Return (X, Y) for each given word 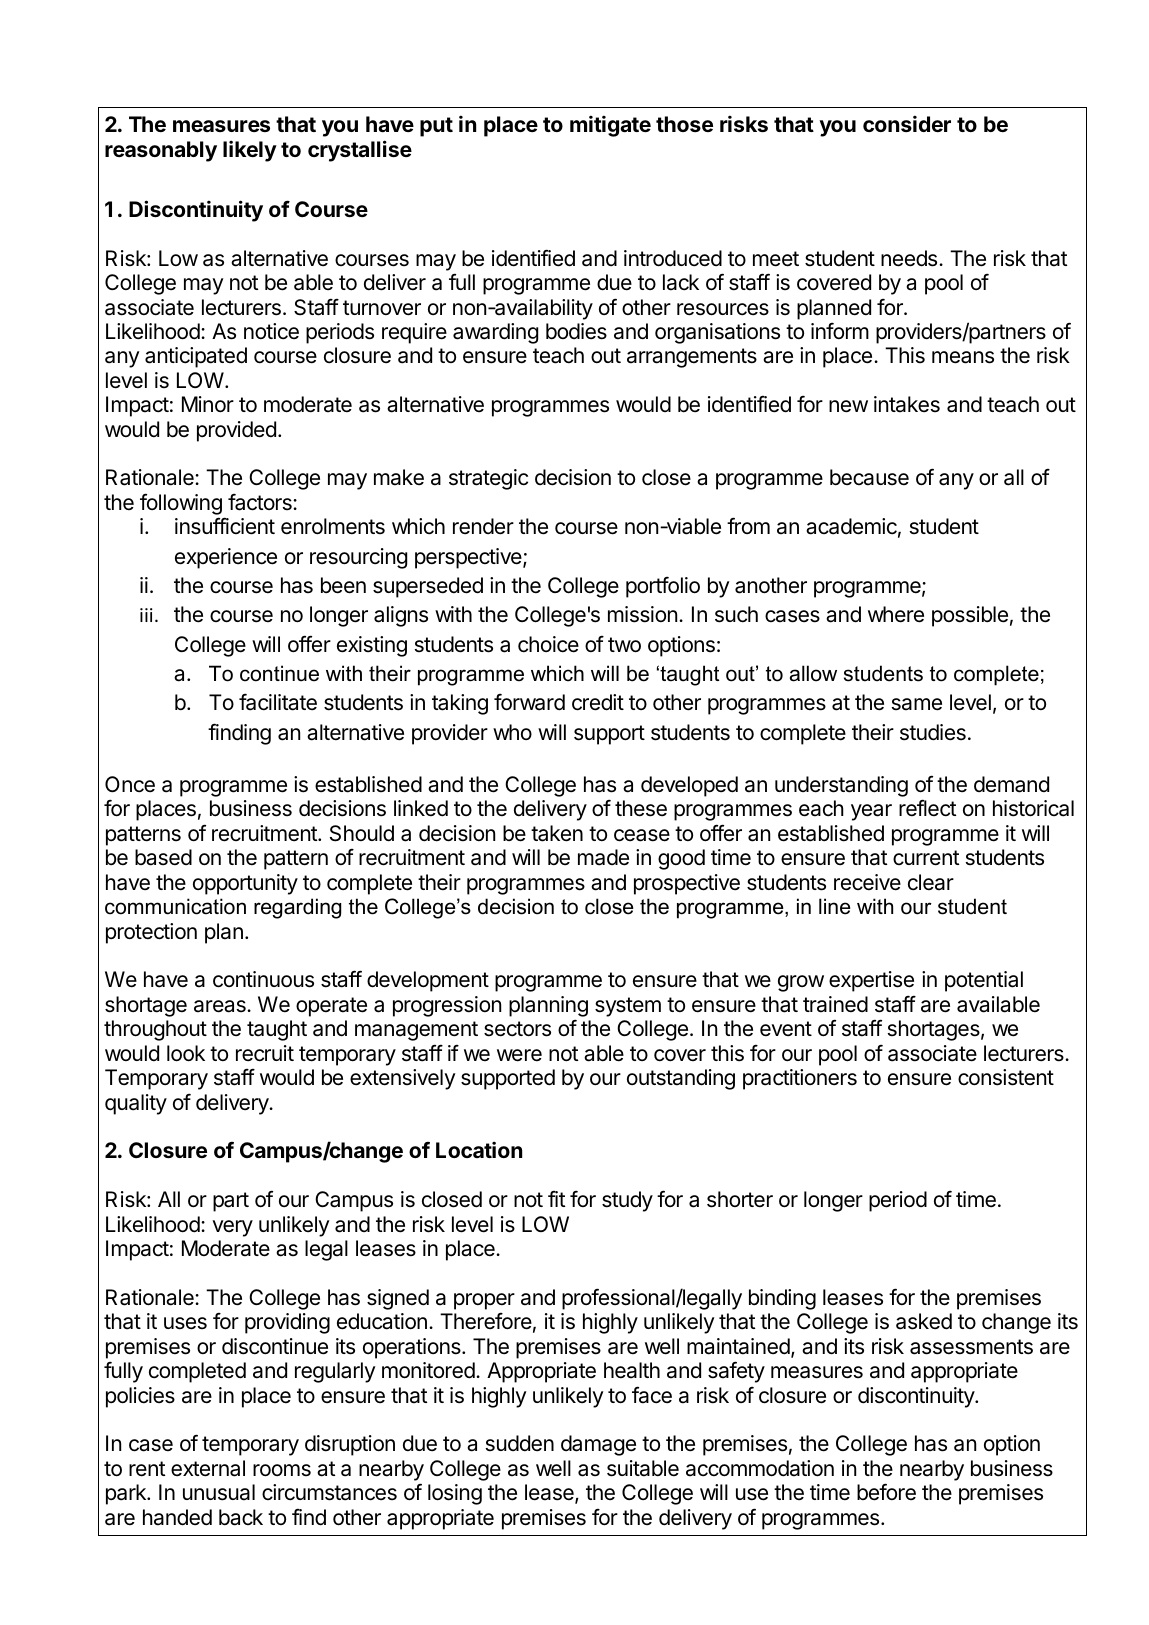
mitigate (610, 126)
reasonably (161, 151)
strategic (488, 479)
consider (907, 123)
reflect (927, 808)
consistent (1006, 1077)
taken (557, 833)
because (869, 477)
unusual (219, 1492)
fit (556, 1199)
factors (261, 502)
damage (598, 1445)
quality (136, 1104)
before (886, 1492)
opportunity (245, 884)
